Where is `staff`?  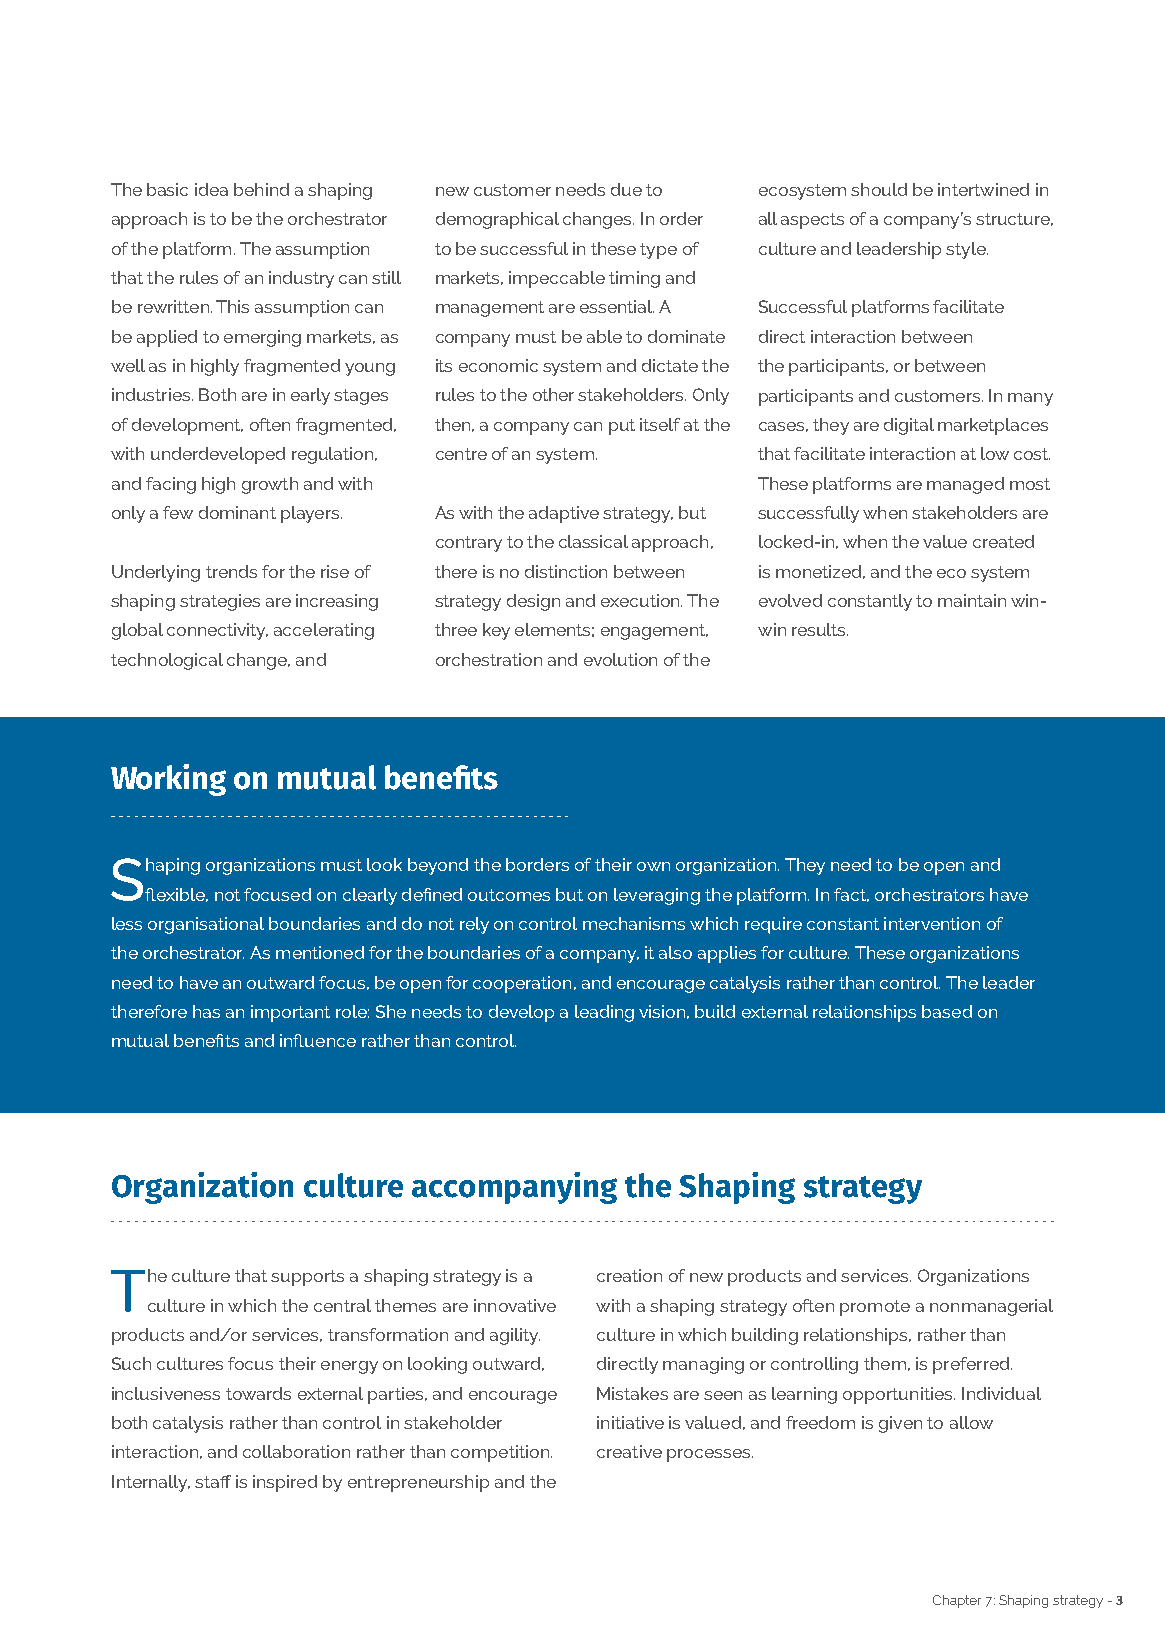 staff is located at coordinates (213, 1481).
